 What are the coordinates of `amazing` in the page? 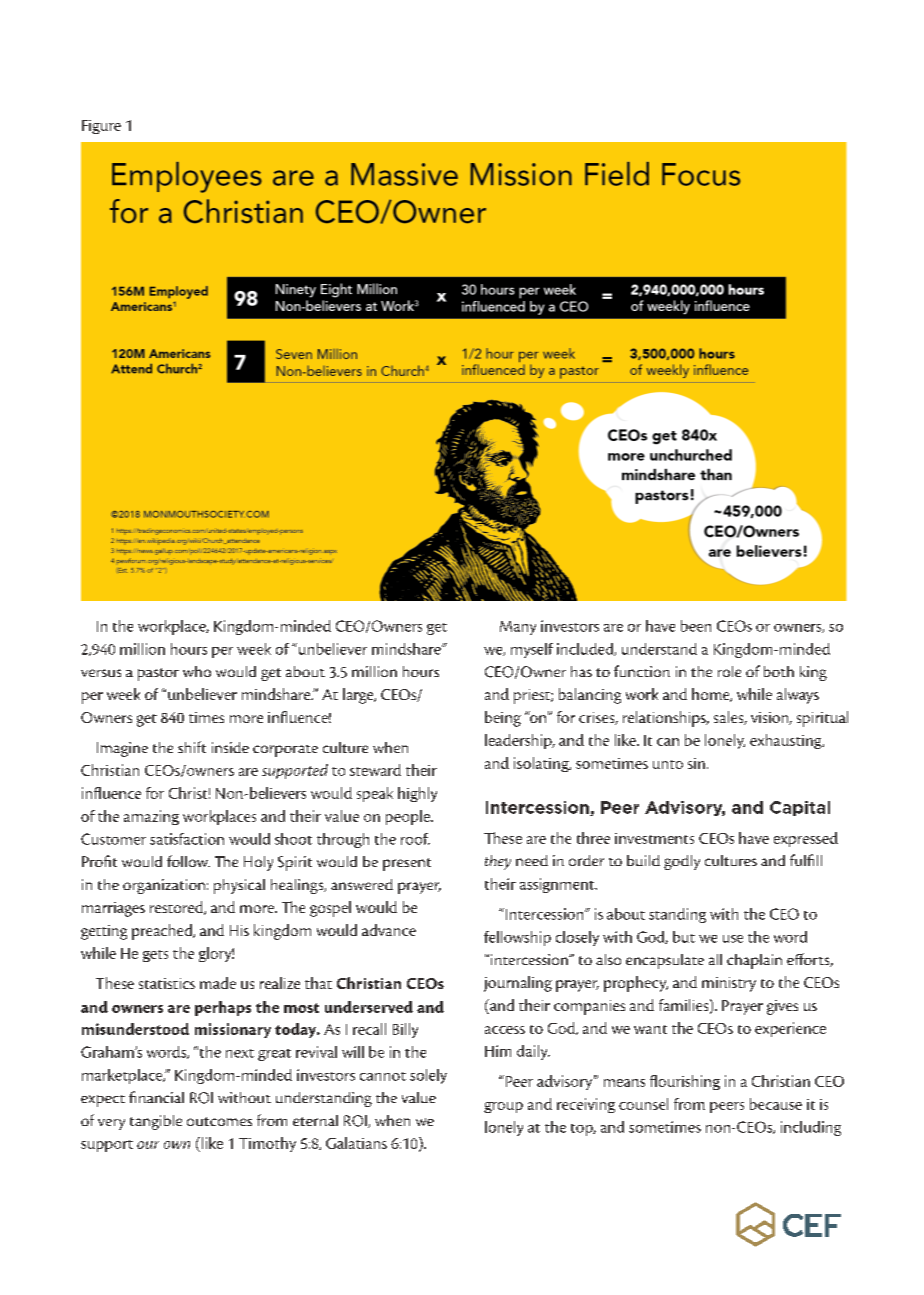 It's located at (151, 817).
